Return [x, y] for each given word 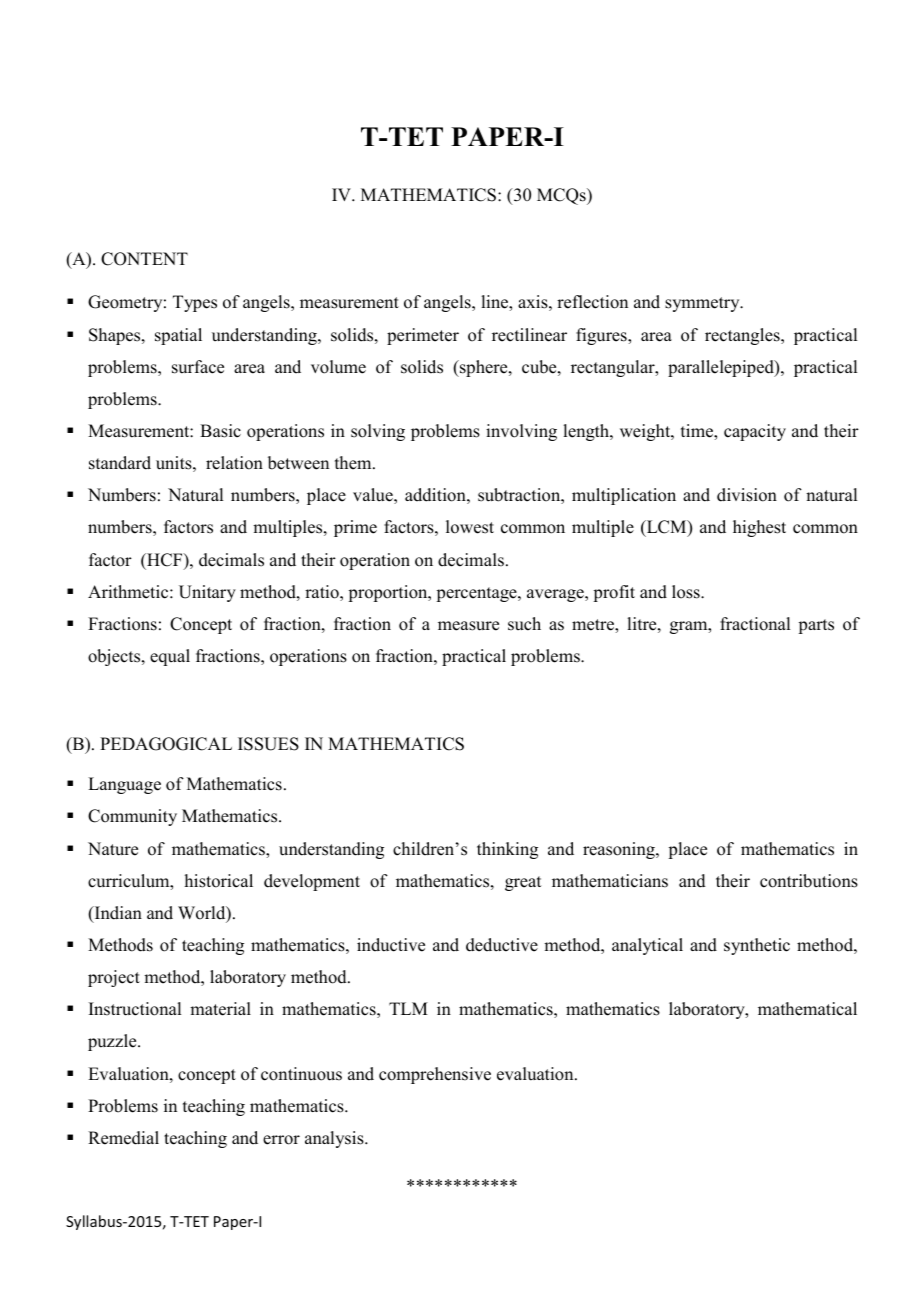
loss [687, 592]
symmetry [703, 304]
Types [195, 303]
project [114, 978]
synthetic [757, 946]
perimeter [423, 336]
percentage [477, 594]
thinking [507, 850]
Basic [220, 431]
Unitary [207, 593]
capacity [755, 432]
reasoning [620, 850]
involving [521, 432]
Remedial [123, 1138]
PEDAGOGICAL [166, 744]
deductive [502, 945]
